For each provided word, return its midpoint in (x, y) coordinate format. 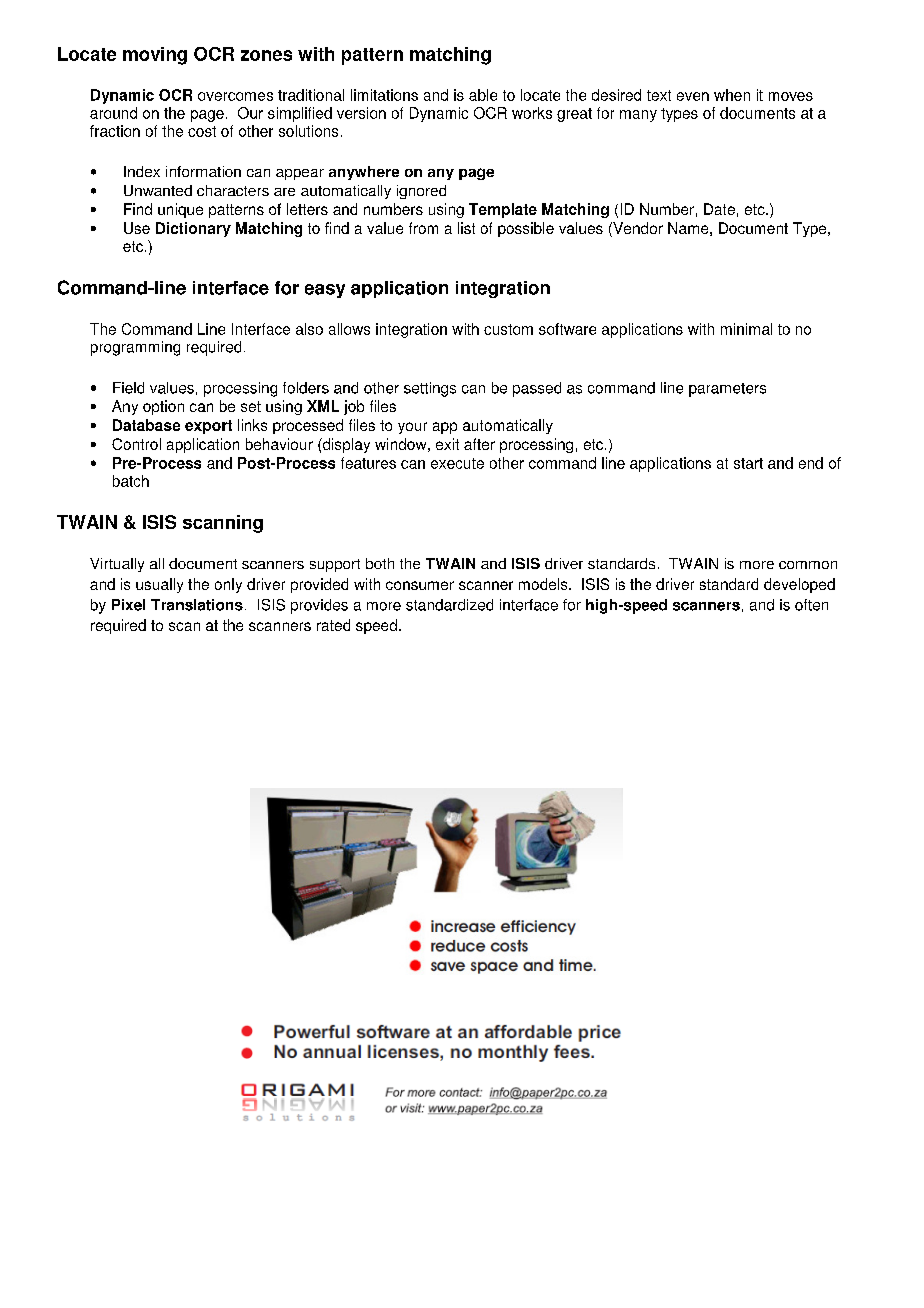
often (811, 605)
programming (135, 348)
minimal (746, 329)
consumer (420, 585)
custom (508, 329)
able (483, 95)
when (732, 95)
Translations (197, 605)
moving (155, 56)
